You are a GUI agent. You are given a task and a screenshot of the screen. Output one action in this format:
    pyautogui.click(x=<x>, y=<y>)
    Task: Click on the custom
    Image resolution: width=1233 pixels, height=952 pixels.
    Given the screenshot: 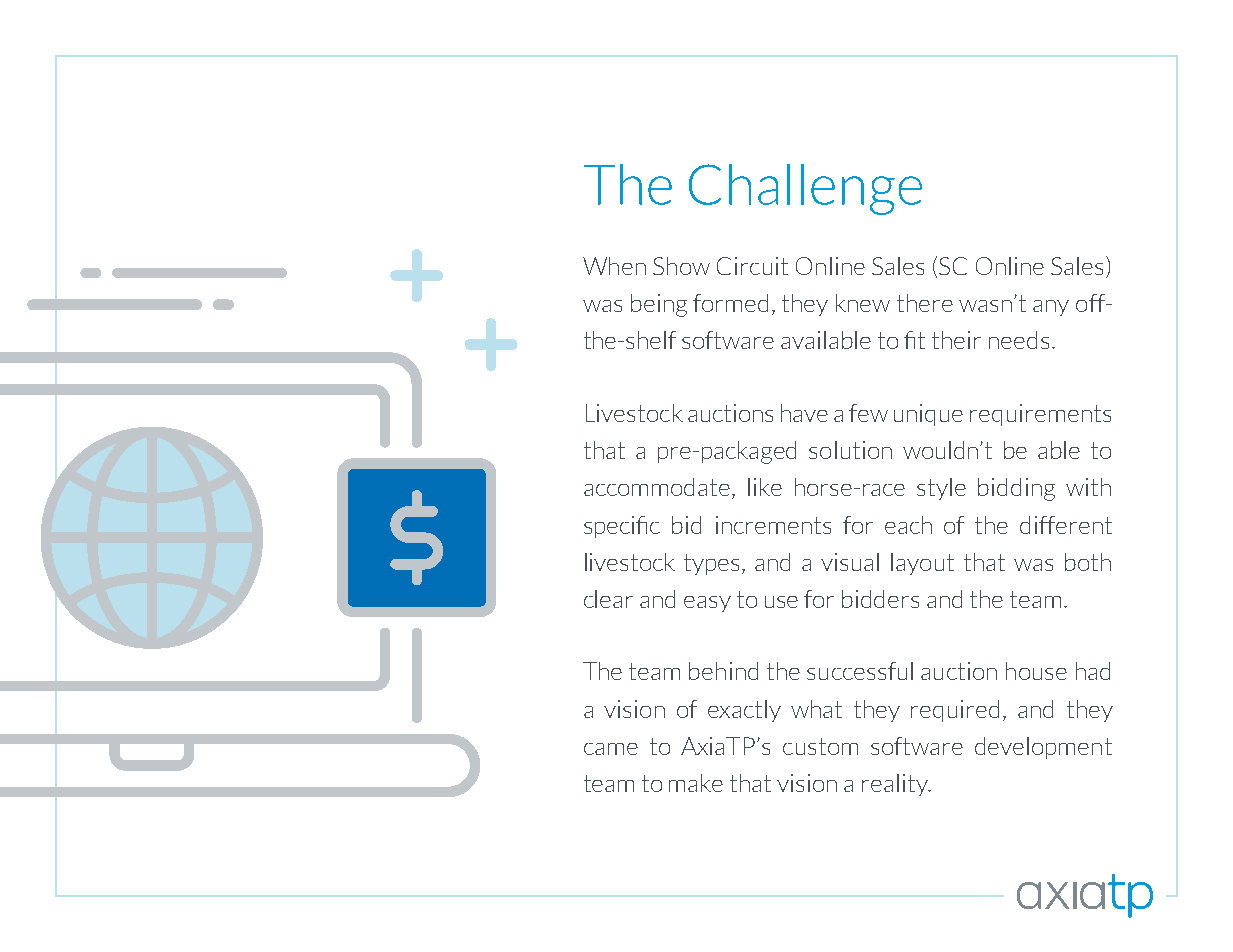 What is the action you would take?
    pyautogui.click(x=820, y=746)
